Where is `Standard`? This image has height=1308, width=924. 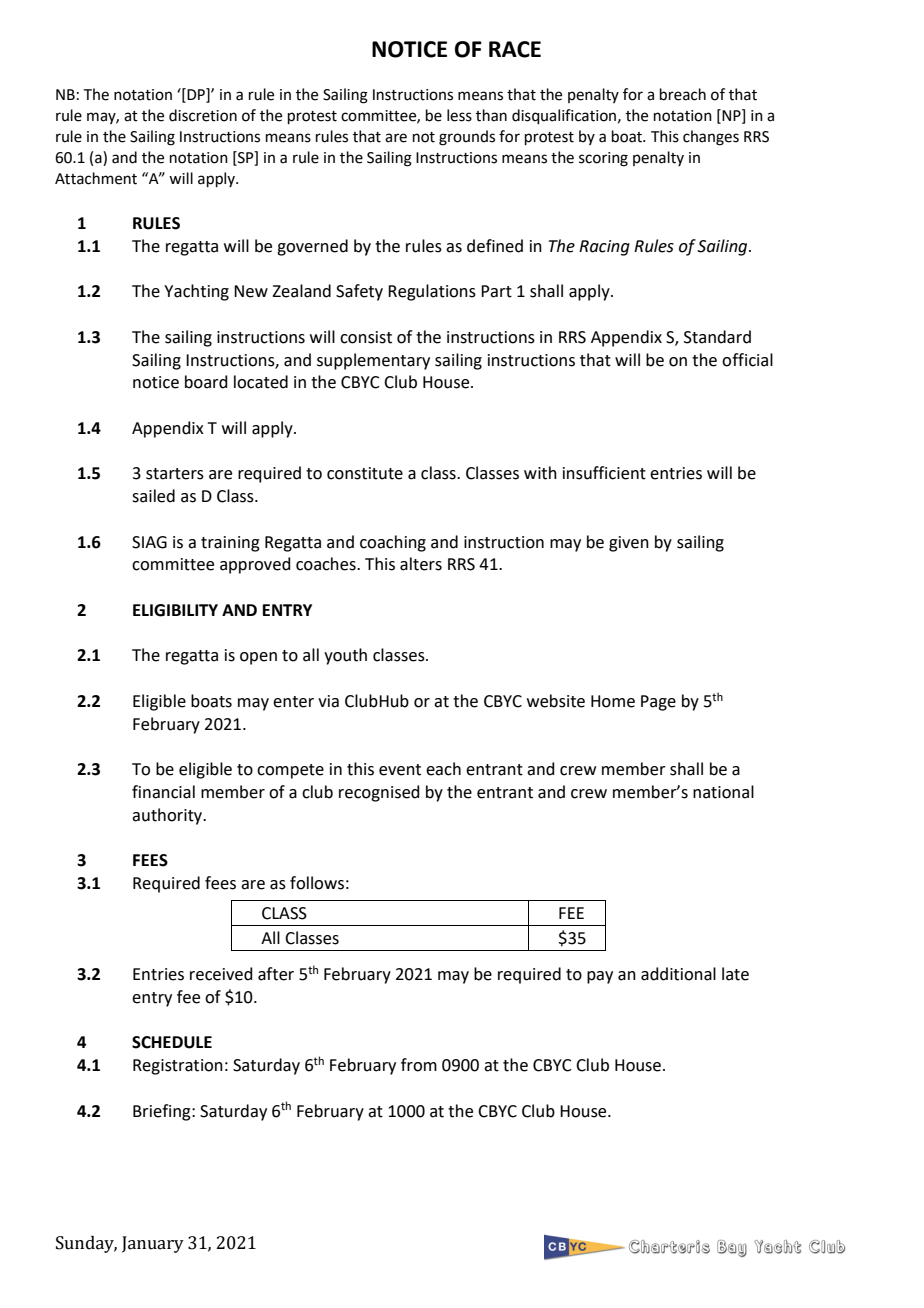 Standard is located at coordinates (717, 337).
